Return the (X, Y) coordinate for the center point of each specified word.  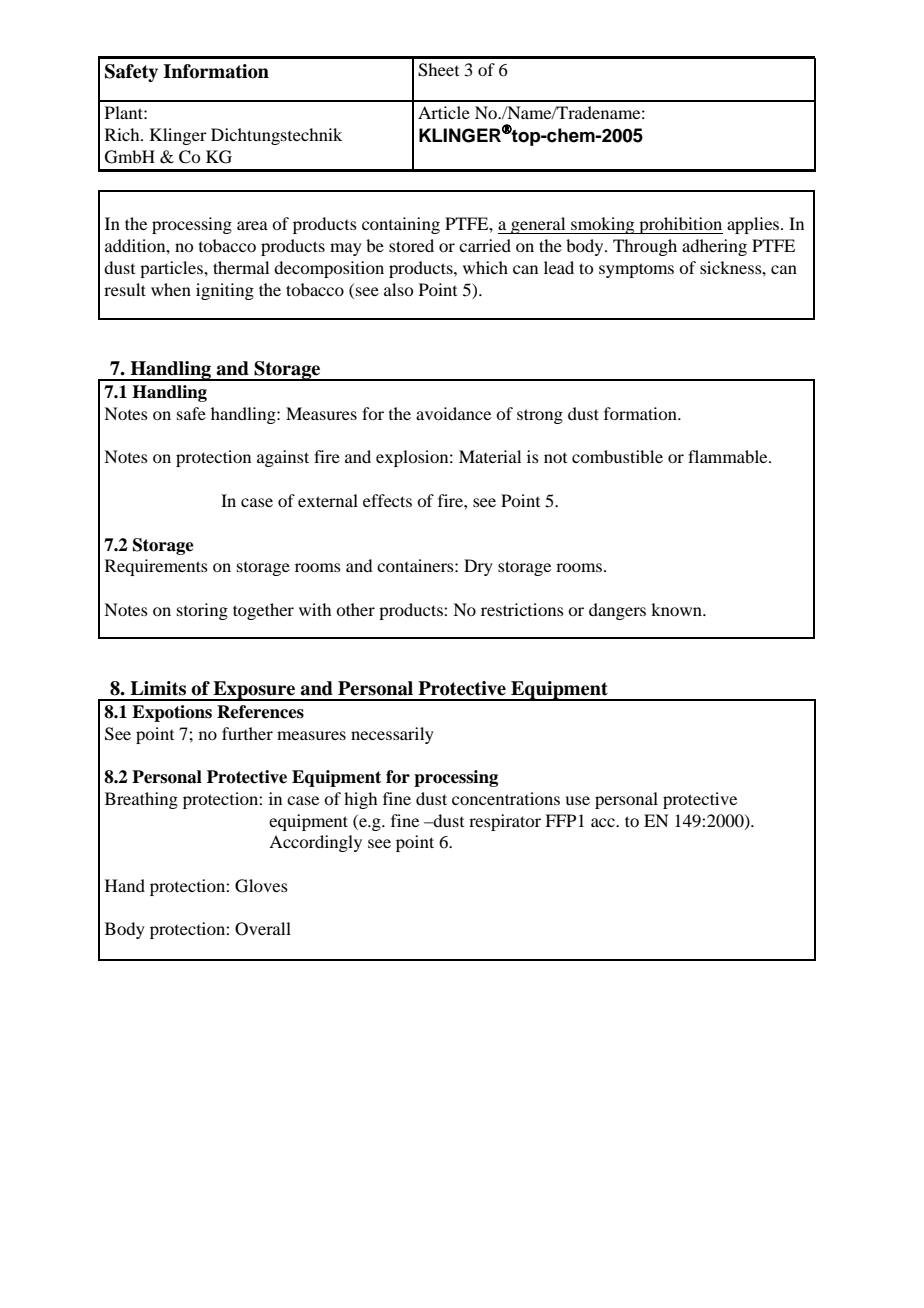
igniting (225, 291)
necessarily (392, 735)
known (677, 609)
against (283, 458)
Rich (123, 134)
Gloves (261, 886)
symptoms (636, 270)
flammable (729, 456)
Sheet (438, 70)
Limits (158, 688)
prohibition (680, 225)
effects (387, 500)
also (398, 289)
